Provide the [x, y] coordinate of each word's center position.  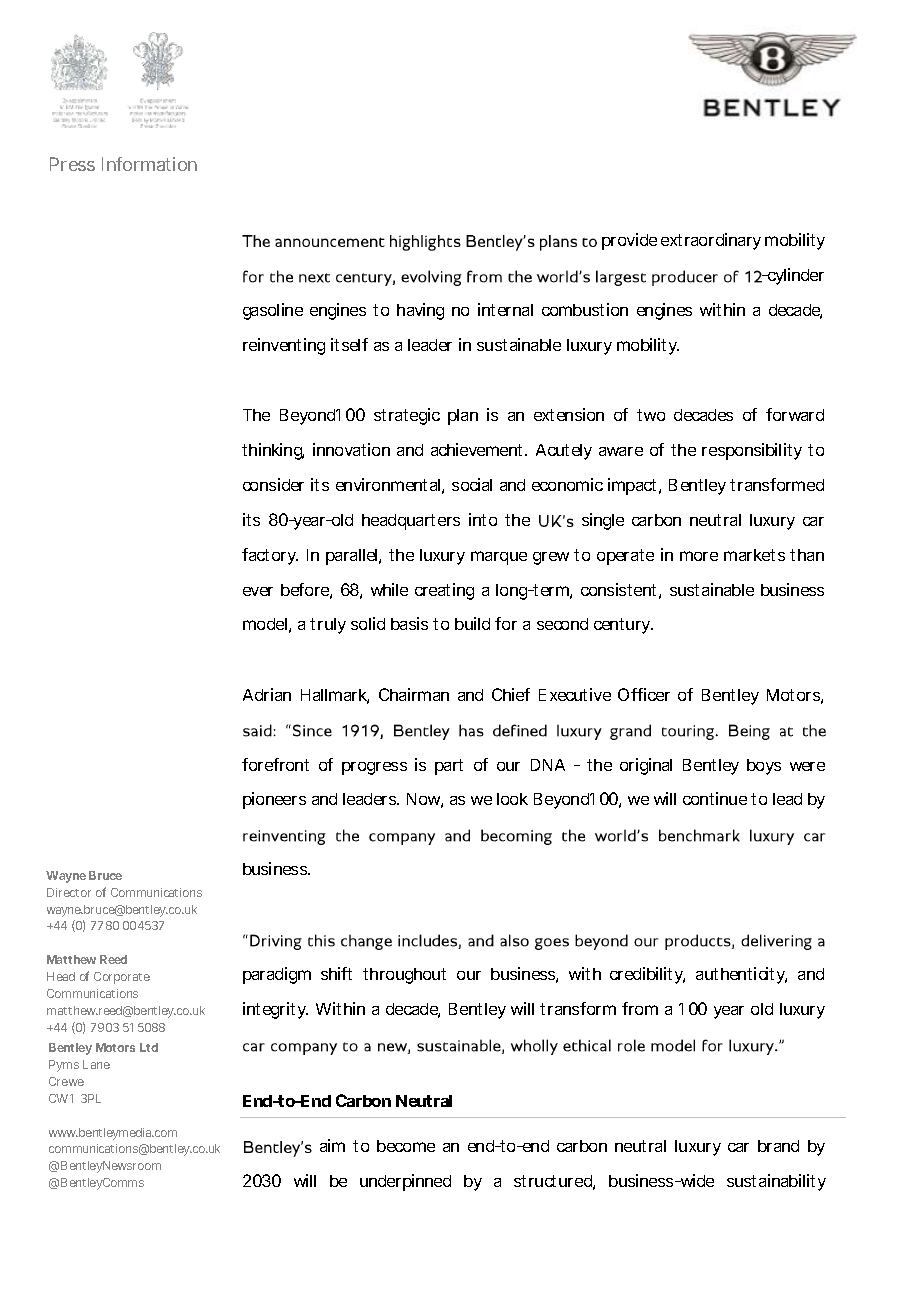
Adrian [267, 694]
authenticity [741, 975]
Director [69, 892]
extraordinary [711, 241]
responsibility [752, 451]
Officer [644, 694]
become [406, 1146]
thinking [273, 451]
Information [149, 164]
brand [778, 1146]
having [420, 311]
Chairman [414, 694]
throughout [404, 976]
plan [463, 417]
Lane [96, 1064]
